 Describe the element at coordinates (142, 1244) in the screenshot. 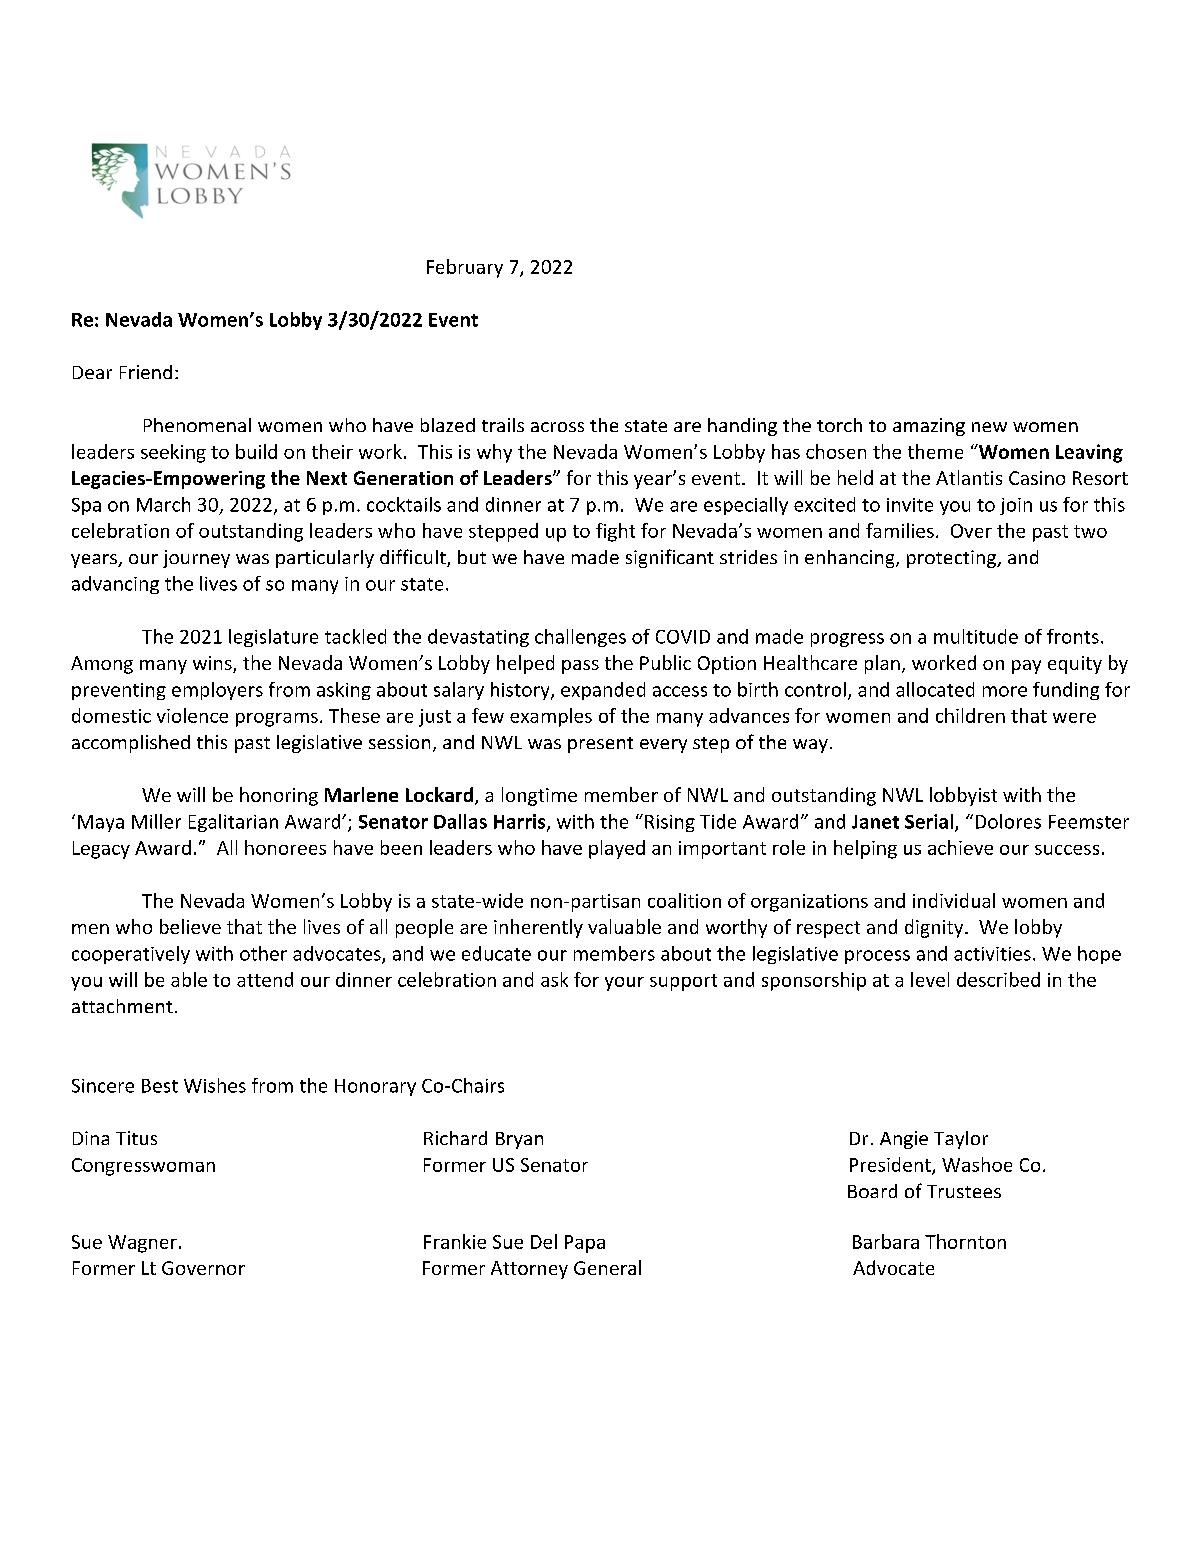

I see `Wagner` at that location.
